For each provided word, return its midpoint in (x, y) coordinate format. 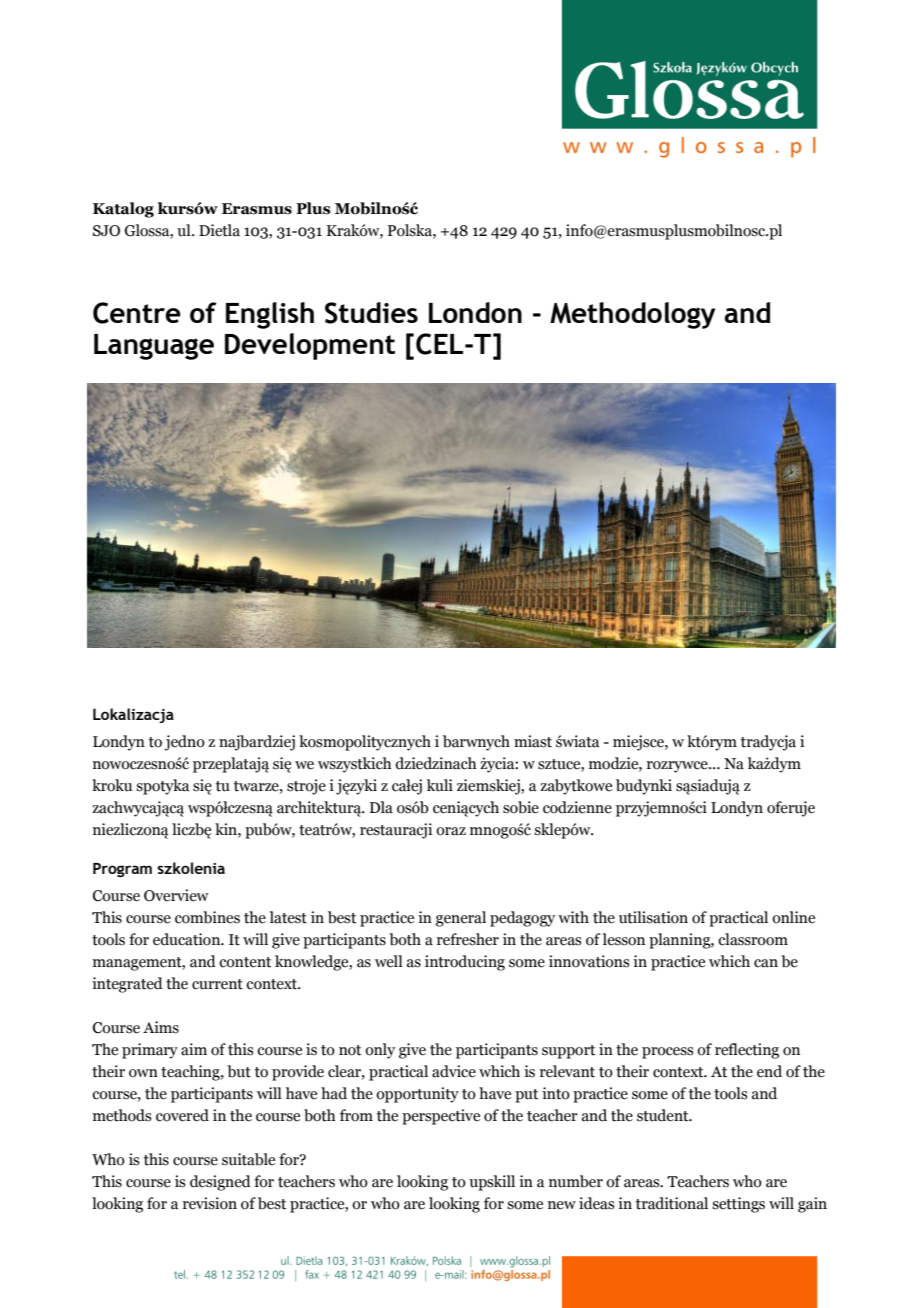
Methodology (632, 315)
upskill (492, 1183)
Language (154, 347)
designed (220, 1183)
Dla (381, 807)
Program (122, 870)
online (793, 917)
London (475, 312)
